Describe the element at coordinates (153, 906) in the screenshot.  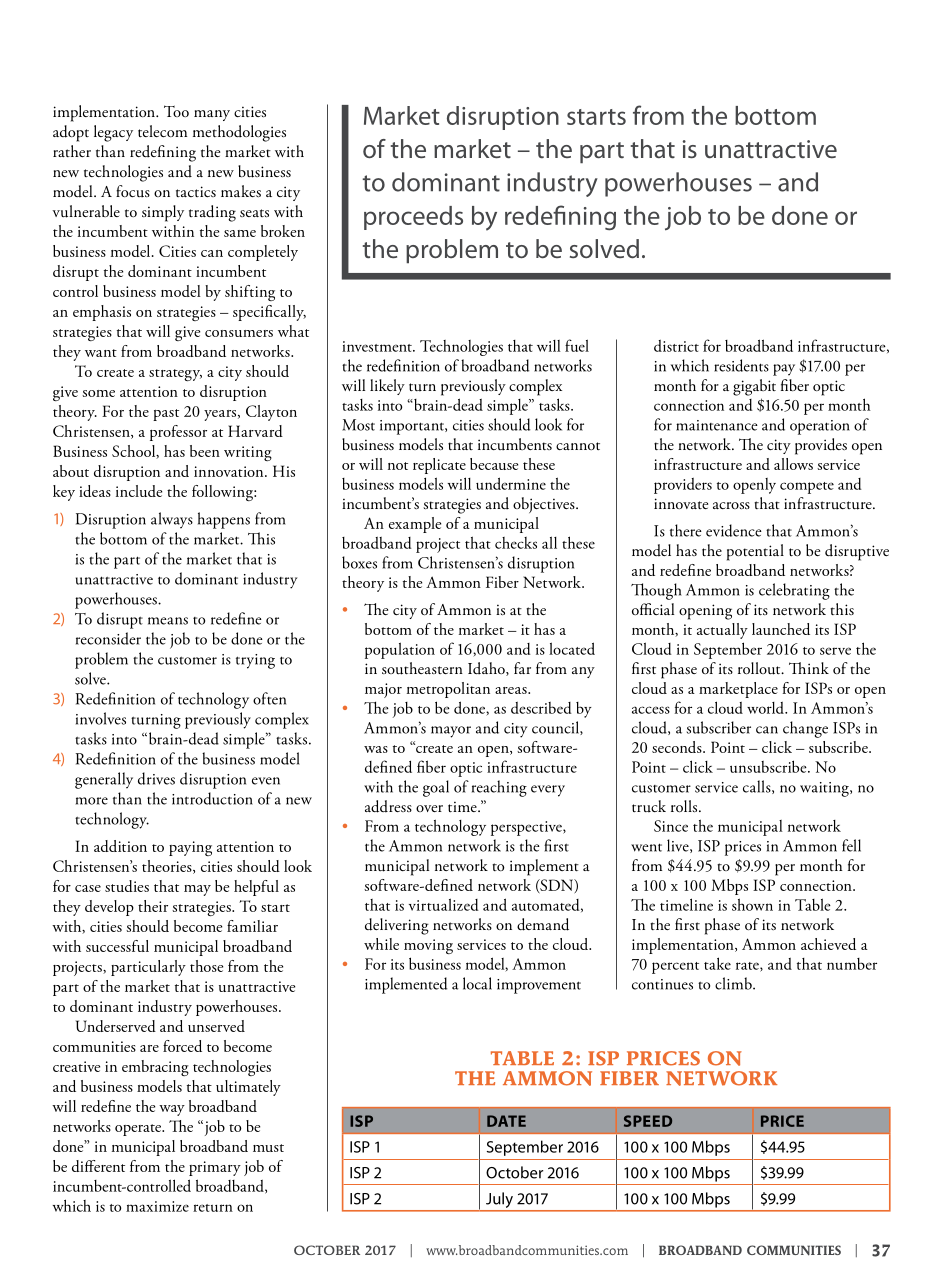
I see `their` at that location.
